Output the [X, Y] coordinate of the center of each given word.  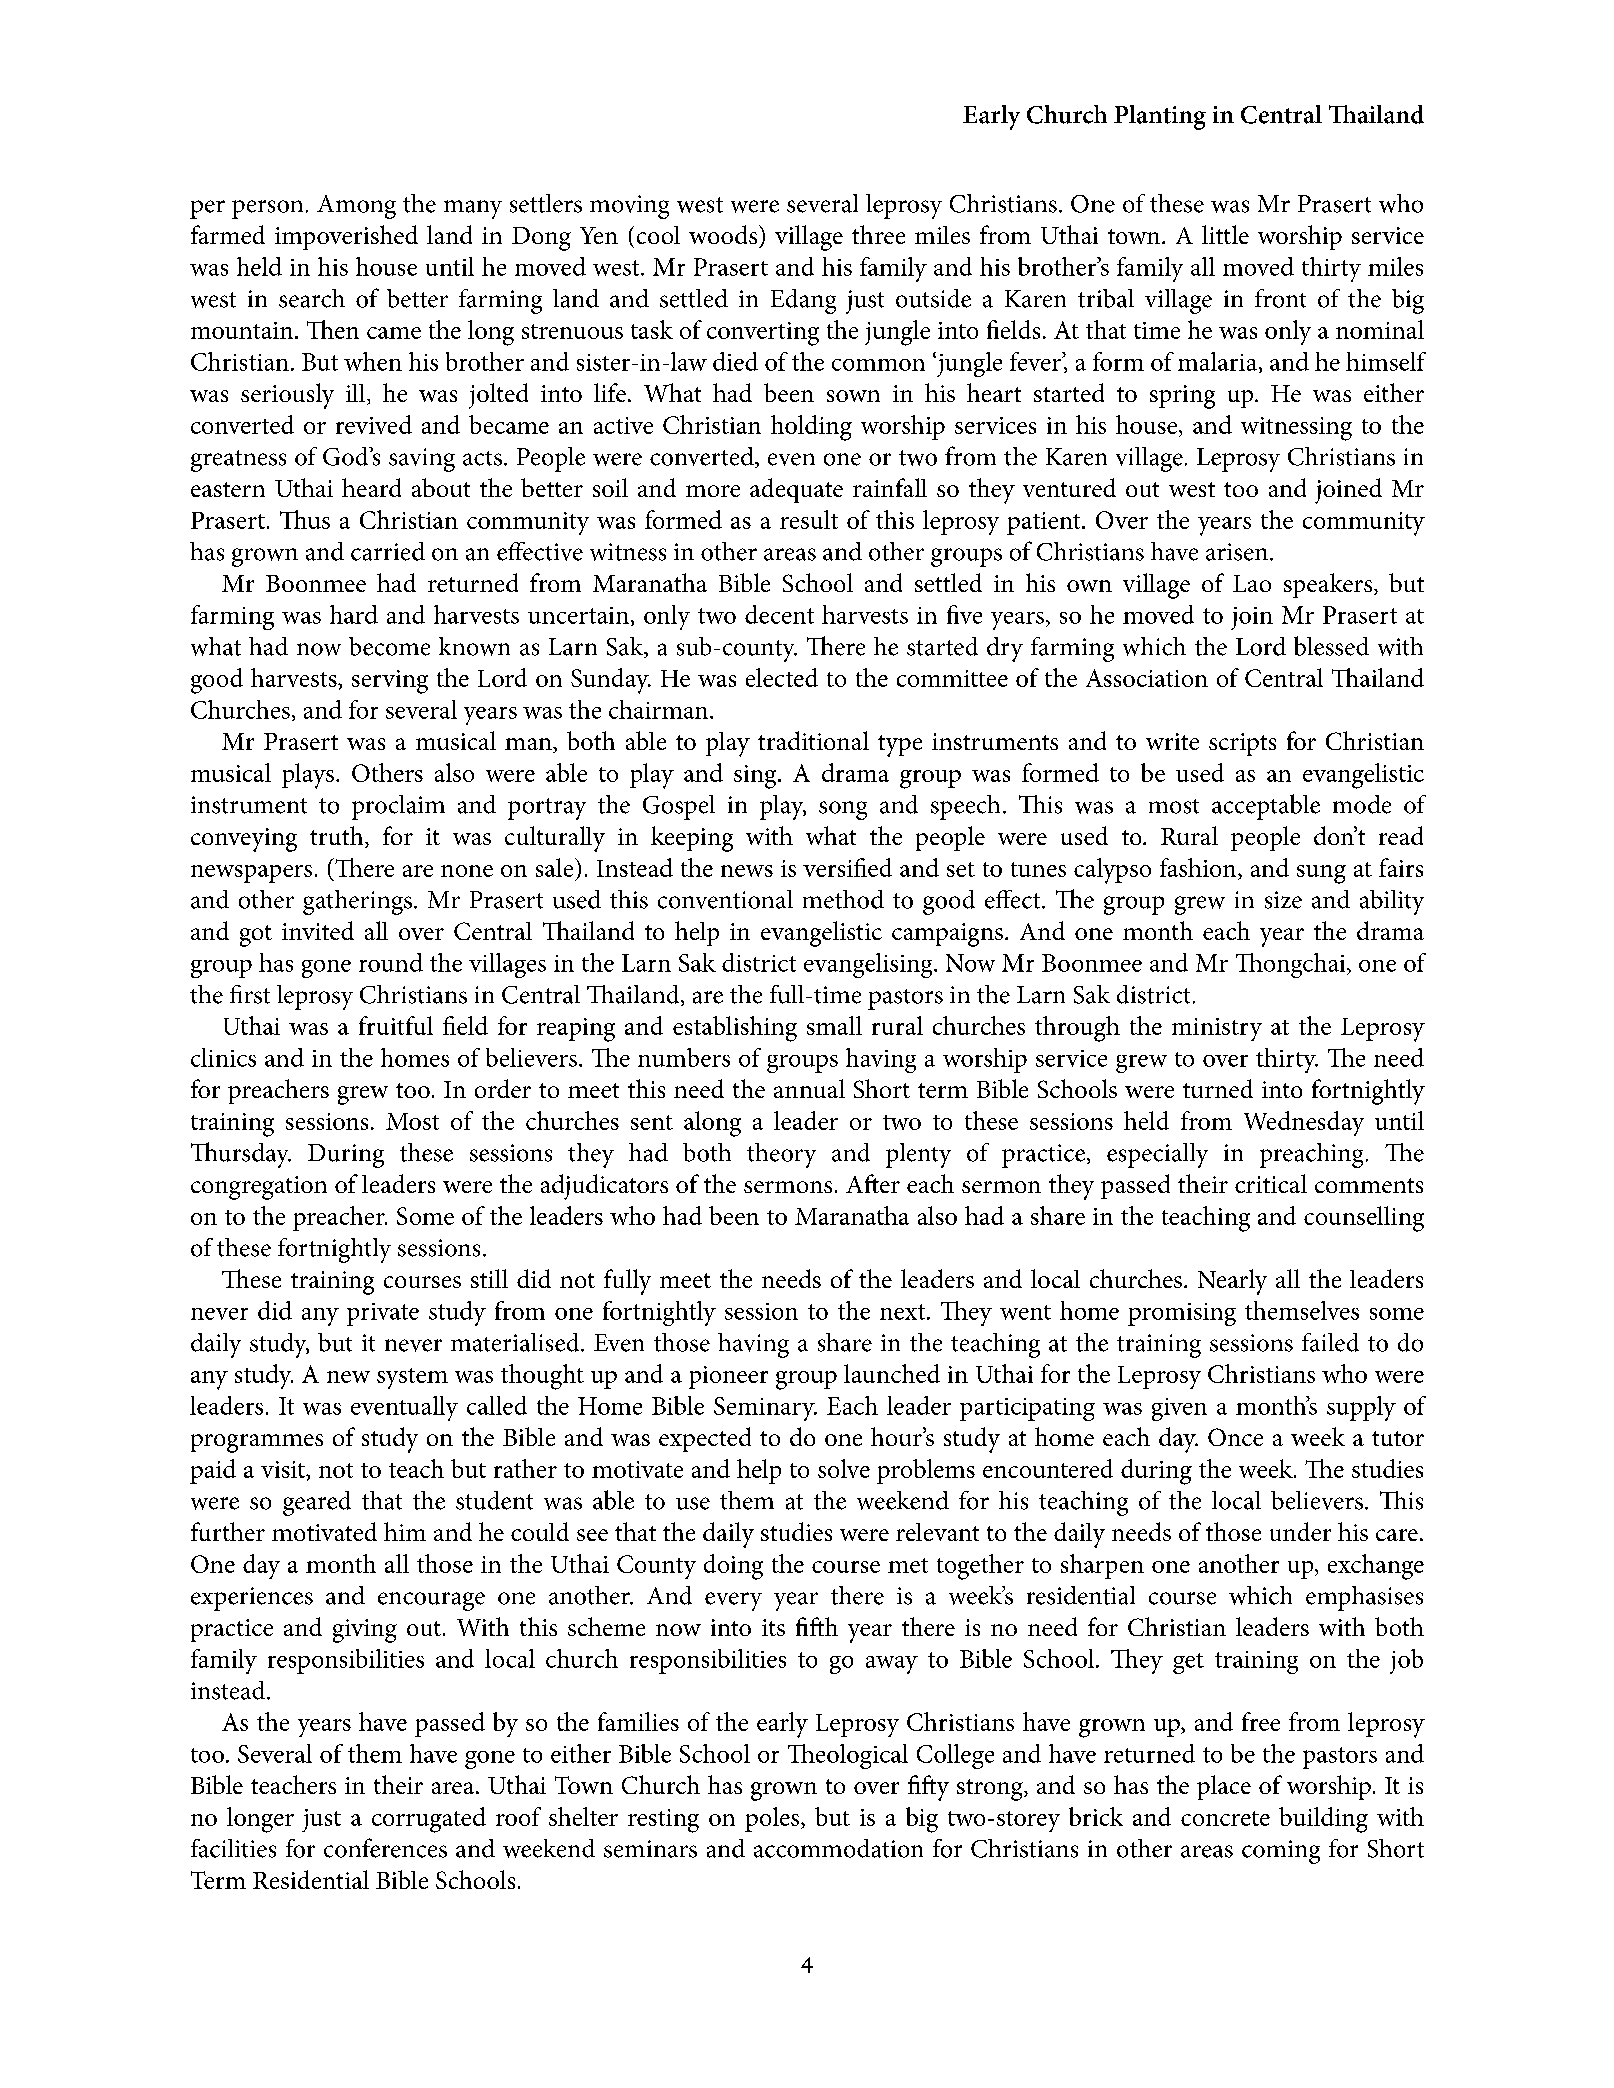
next [902, 1312]
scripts [1242, 744]
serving [390, 682]
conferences [385, 1848]
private [383, 1314]
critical [1271, 1183]
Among [356, 207]
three [878, 234]
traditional [813, 740]
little [1225, 234]
